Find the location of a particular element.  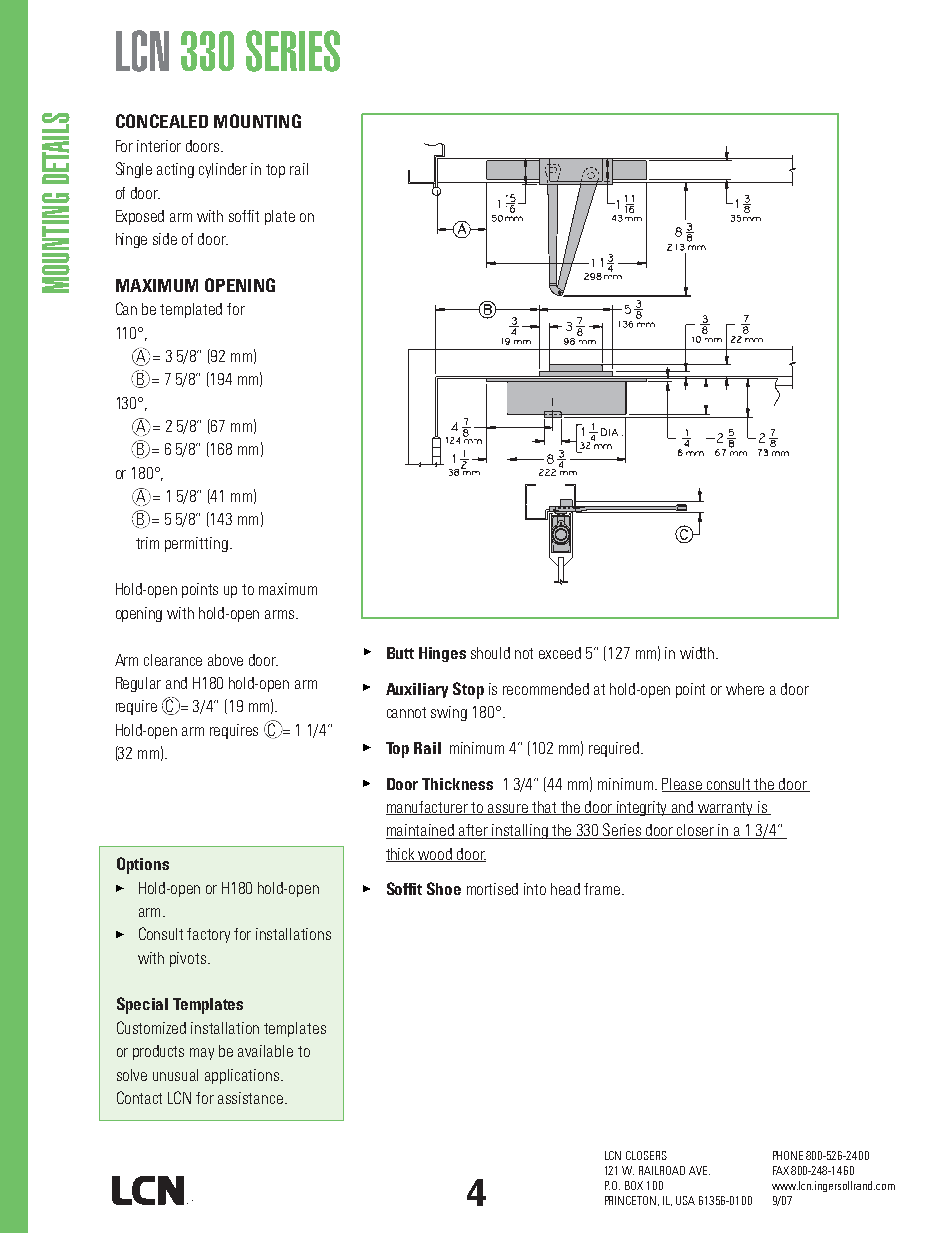

BOX is located at coordinates (634, 1185).
